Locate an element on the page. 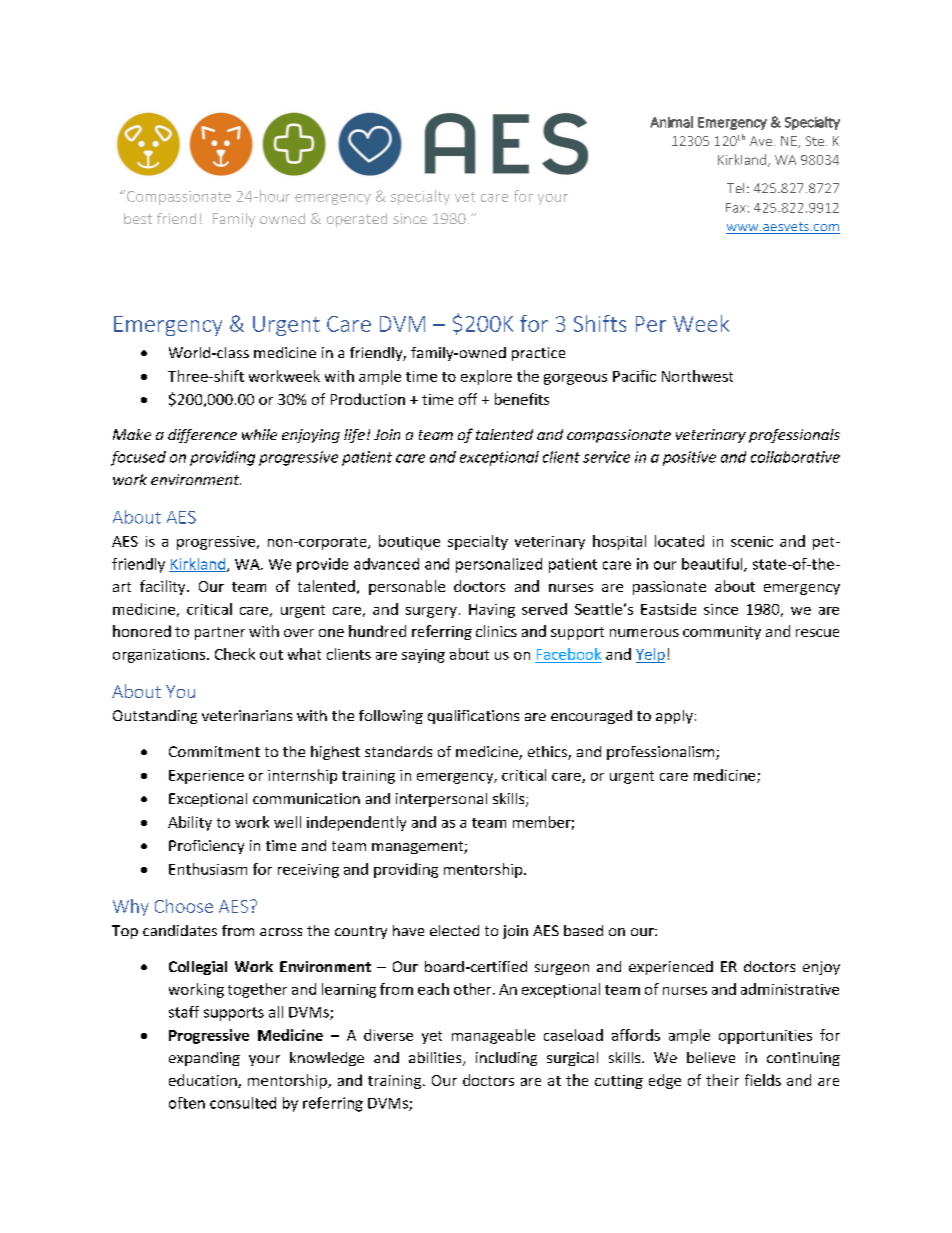 The image size is (952, 1233). best is located at coordinates (138, 218).
